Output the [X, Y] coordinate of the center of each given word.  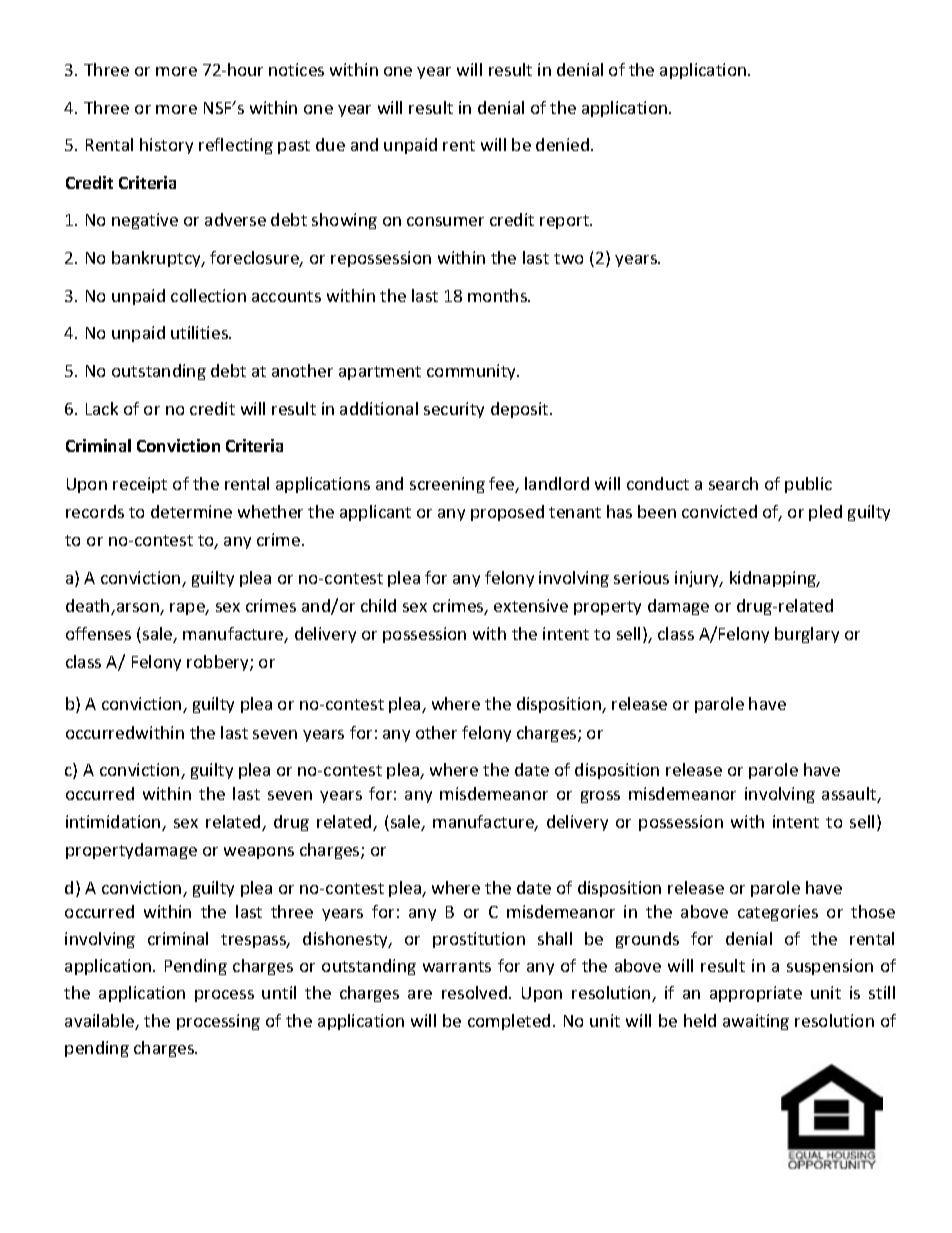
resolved [476, 992]
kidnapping [774, 579]
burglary [807, 635]
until [279, 992]
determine [191, 511]
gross [600, 797]
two [568, 258]
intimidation [114, 823]
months [498, 295]
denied [562, 144]
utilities [200, 332]
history [166, 146]
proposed [507, 513]
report [565, 222]
